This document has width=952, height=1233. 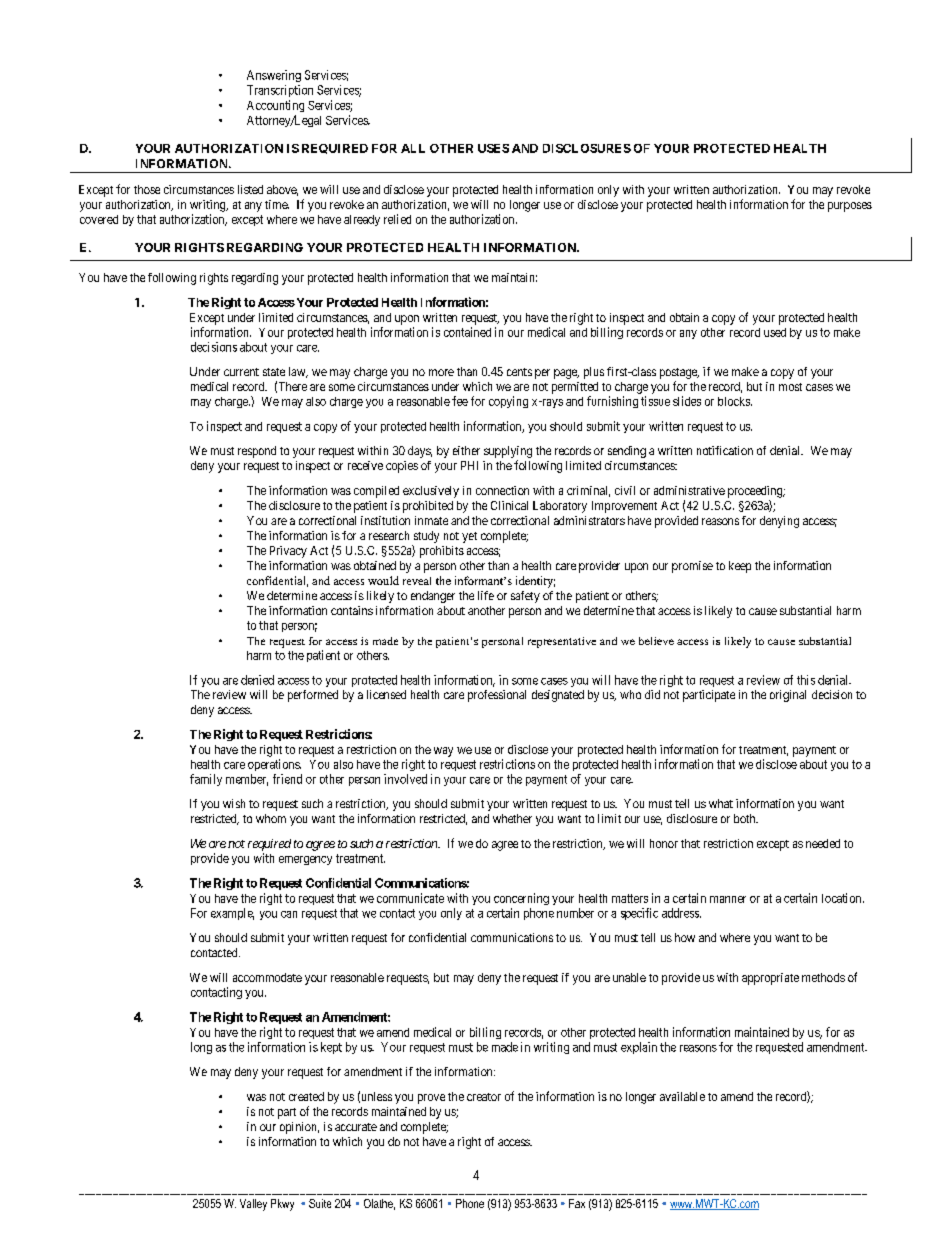 What do you see at coordinates (806, 680) in the document?
I see `this` at bounding box center [806, 680].
